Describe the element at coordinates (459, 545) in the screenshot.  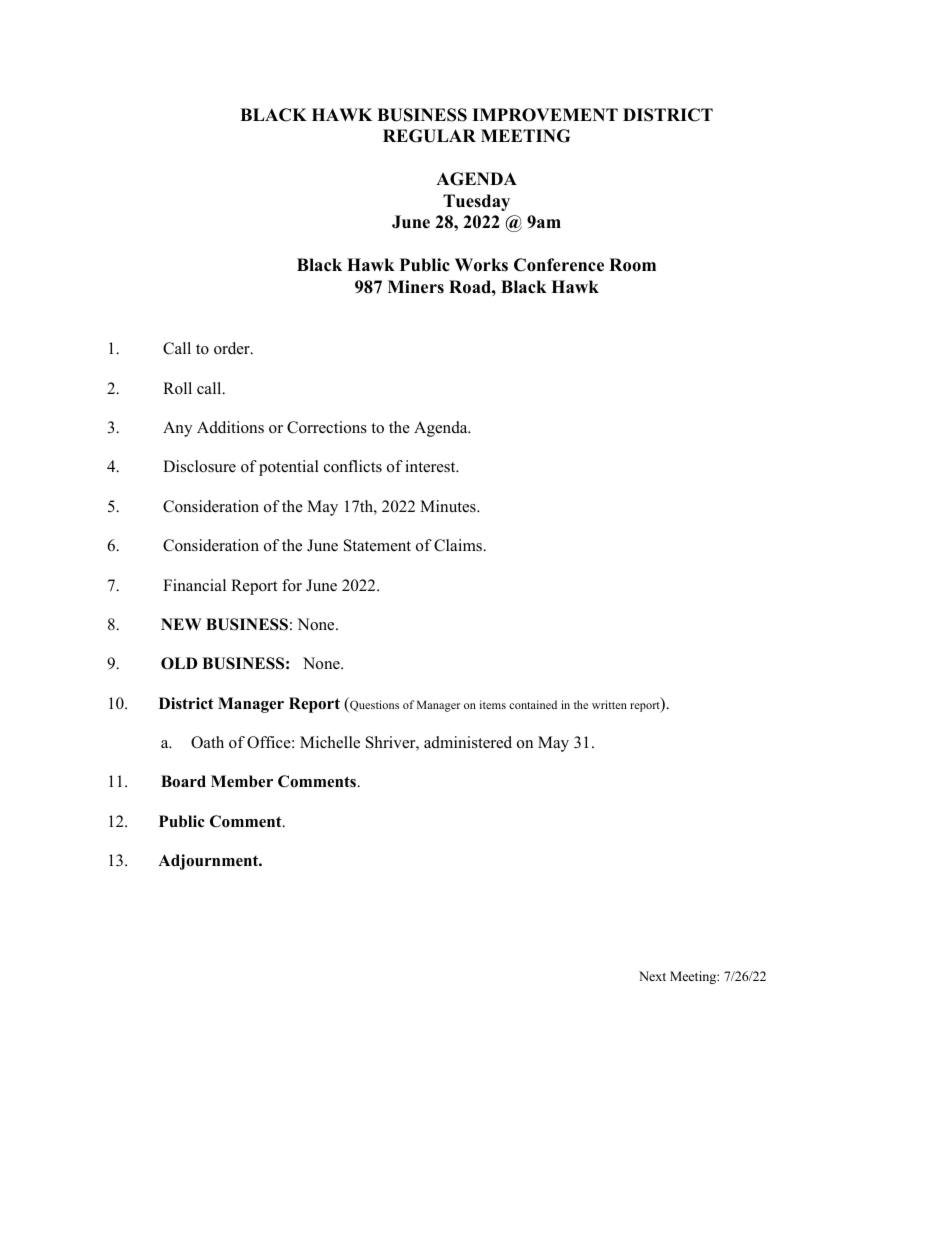
I see `Claims` at that location.
